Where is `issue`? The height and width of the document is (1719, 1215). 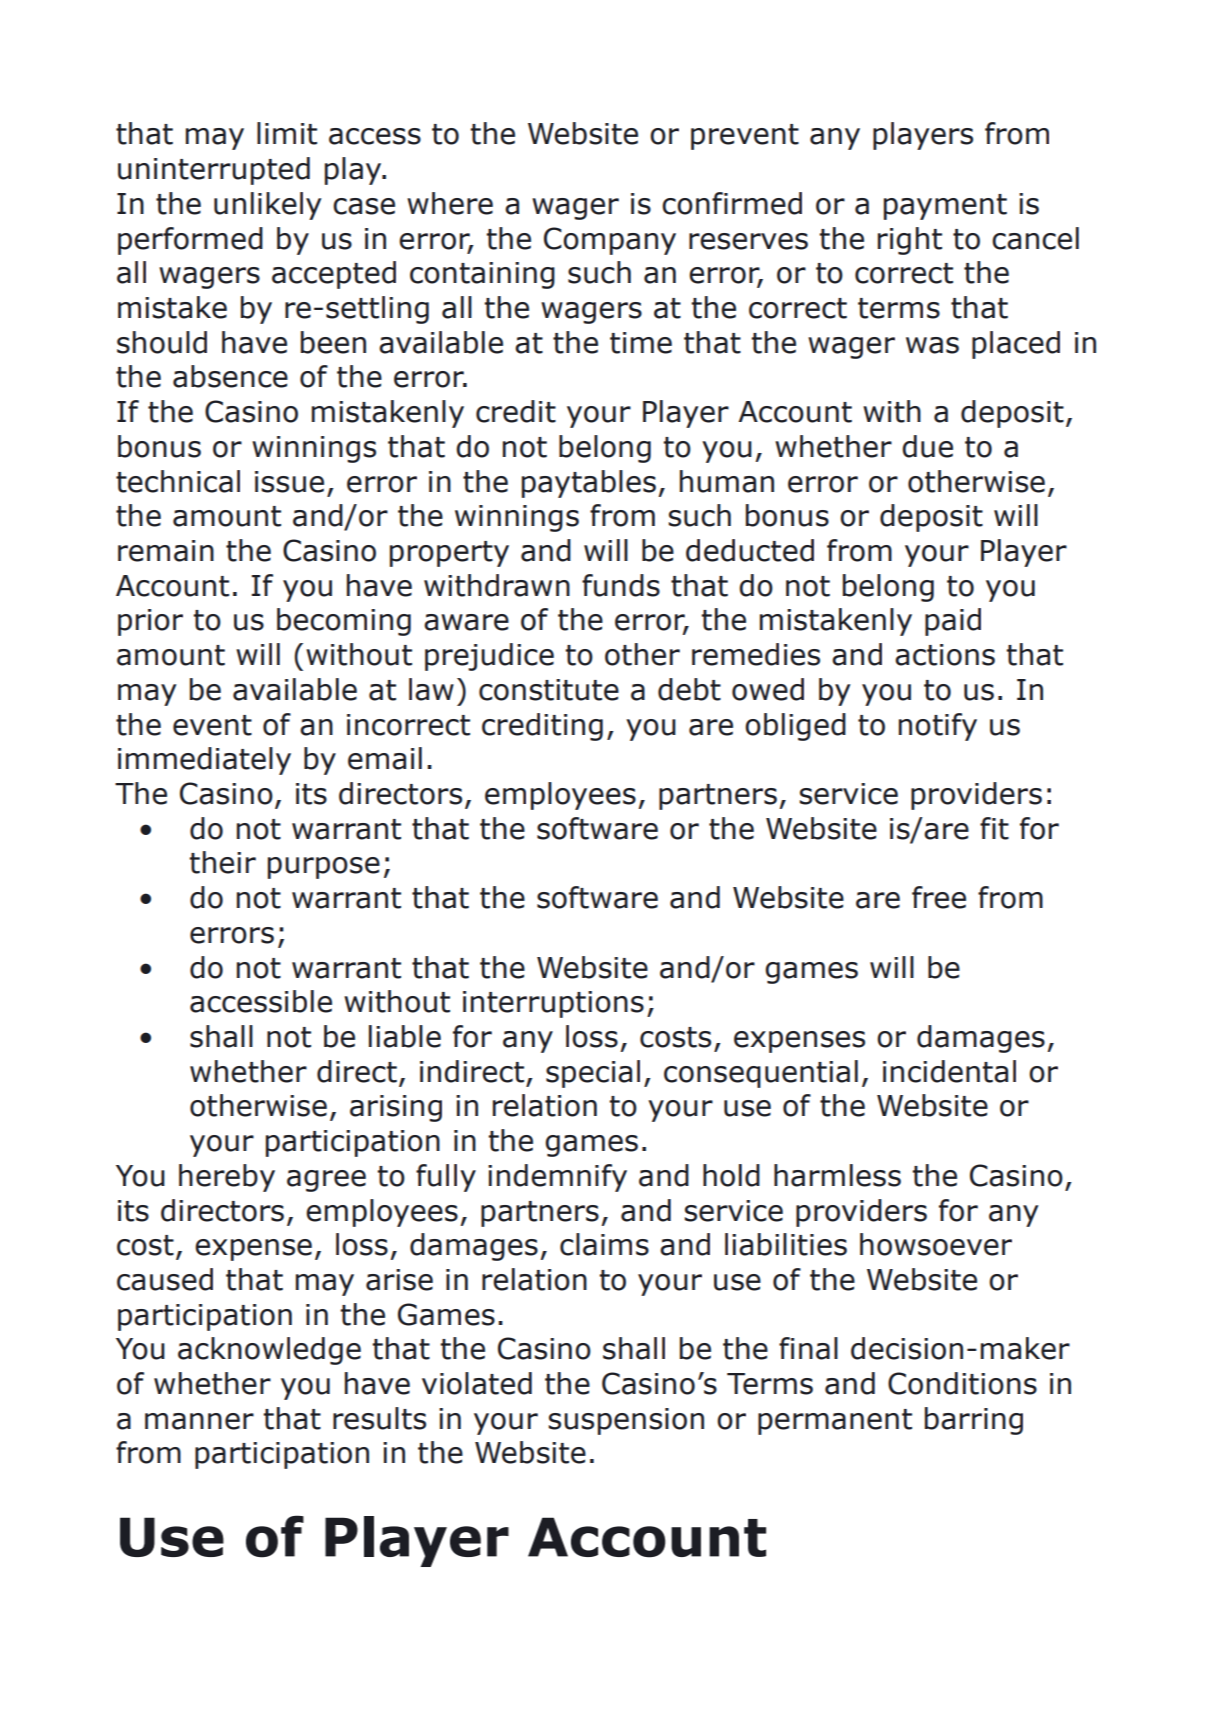 issue is located at coordinates (289, 482).
